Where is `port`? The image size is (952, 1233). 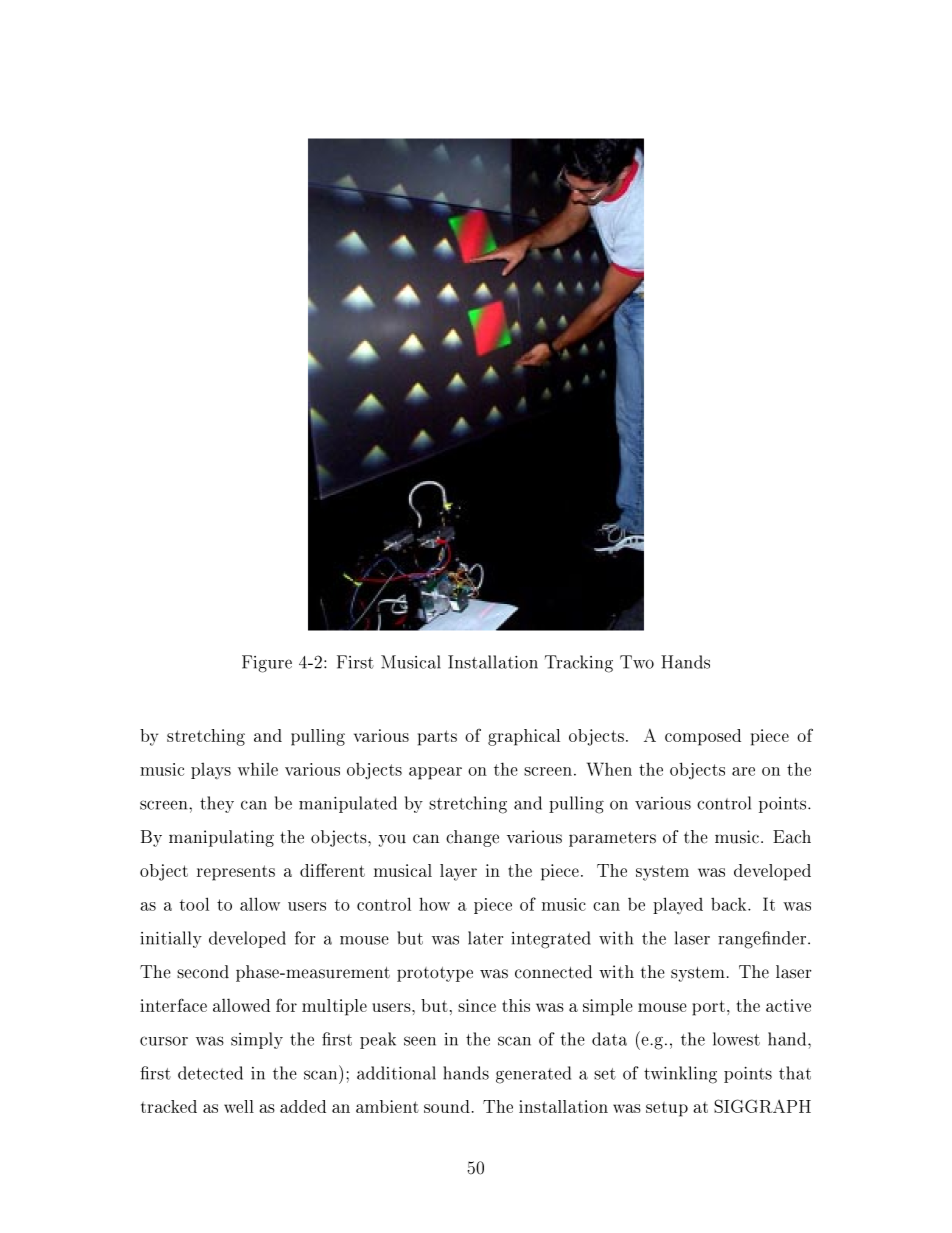 port is located at coordinates (708, 1008).
